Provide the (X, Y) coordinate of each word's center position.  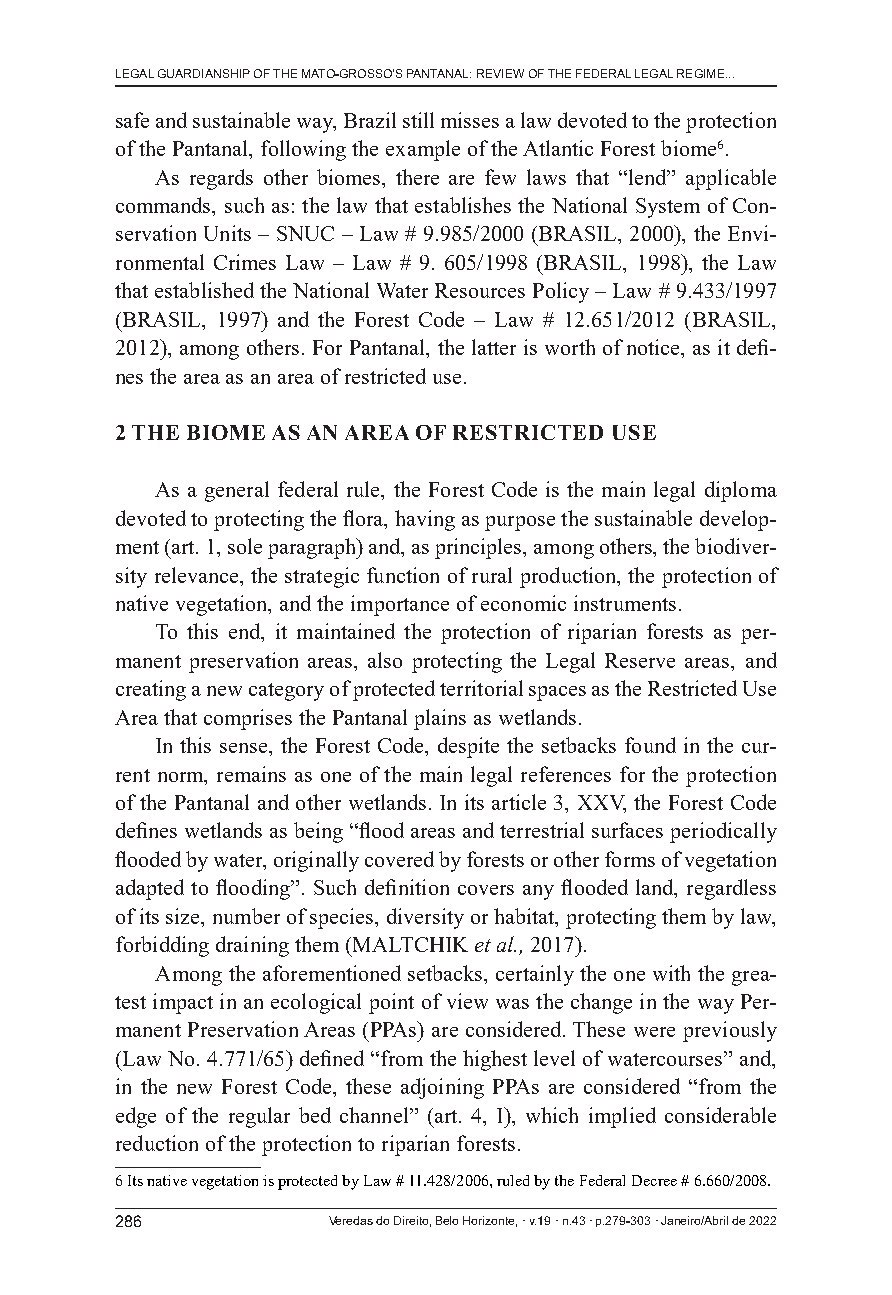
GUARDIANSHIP (204, 73)
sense (245, 748)
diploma (741, 491)
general (237, 491)
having (425, 520)
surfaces (627, 830)
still (418, 120)
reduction (157, 1143)
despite (468, 747)
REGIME (702, 73)
